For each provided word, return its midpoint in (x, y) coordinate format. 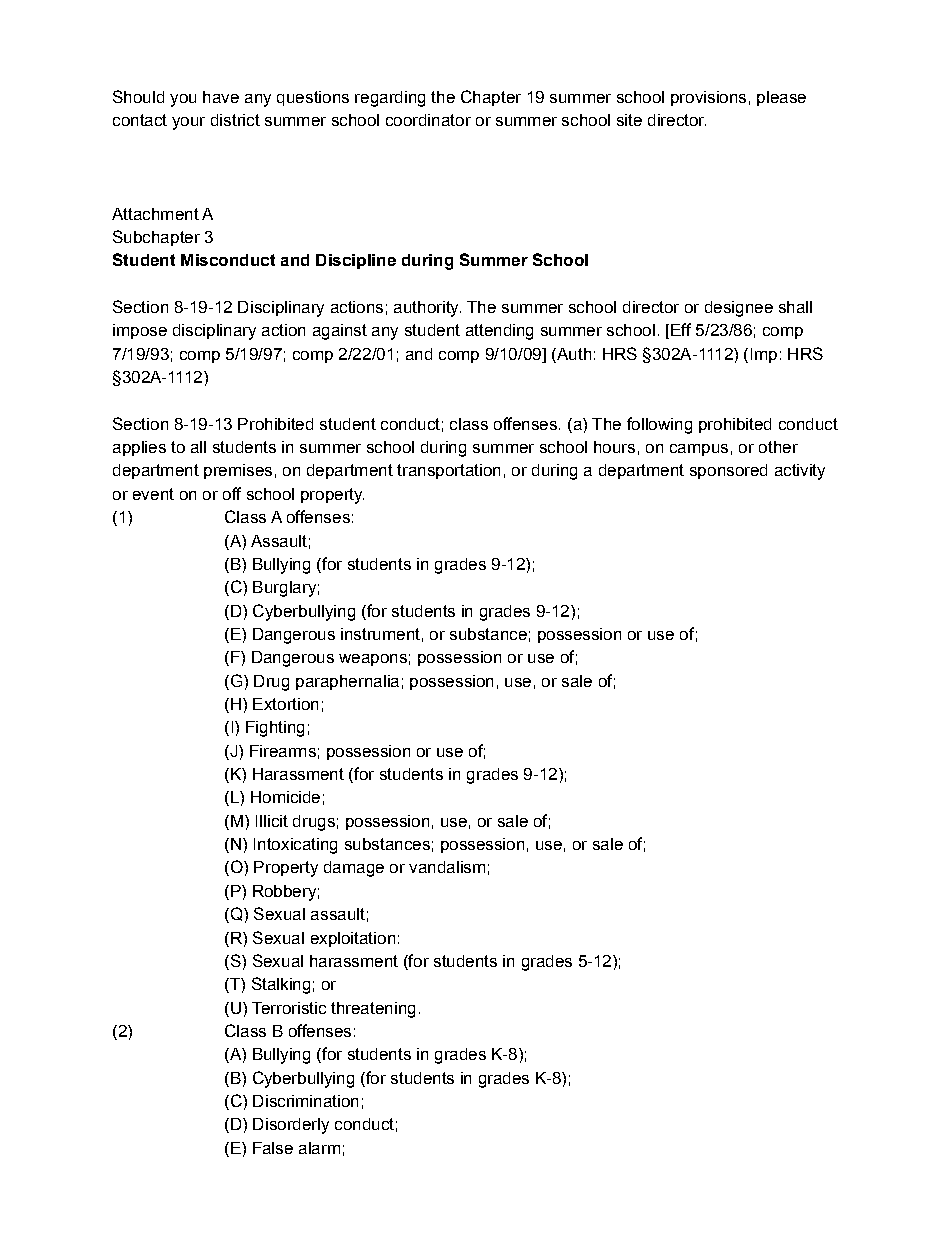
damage (354, 869)
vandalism (447, 867)
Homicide (285, 797)
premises (238, 471)
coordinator (428, 120)
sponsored (728, 471)
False (273, 1148)
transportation (448, 471)
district (235, 120)
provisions (708, 98)
